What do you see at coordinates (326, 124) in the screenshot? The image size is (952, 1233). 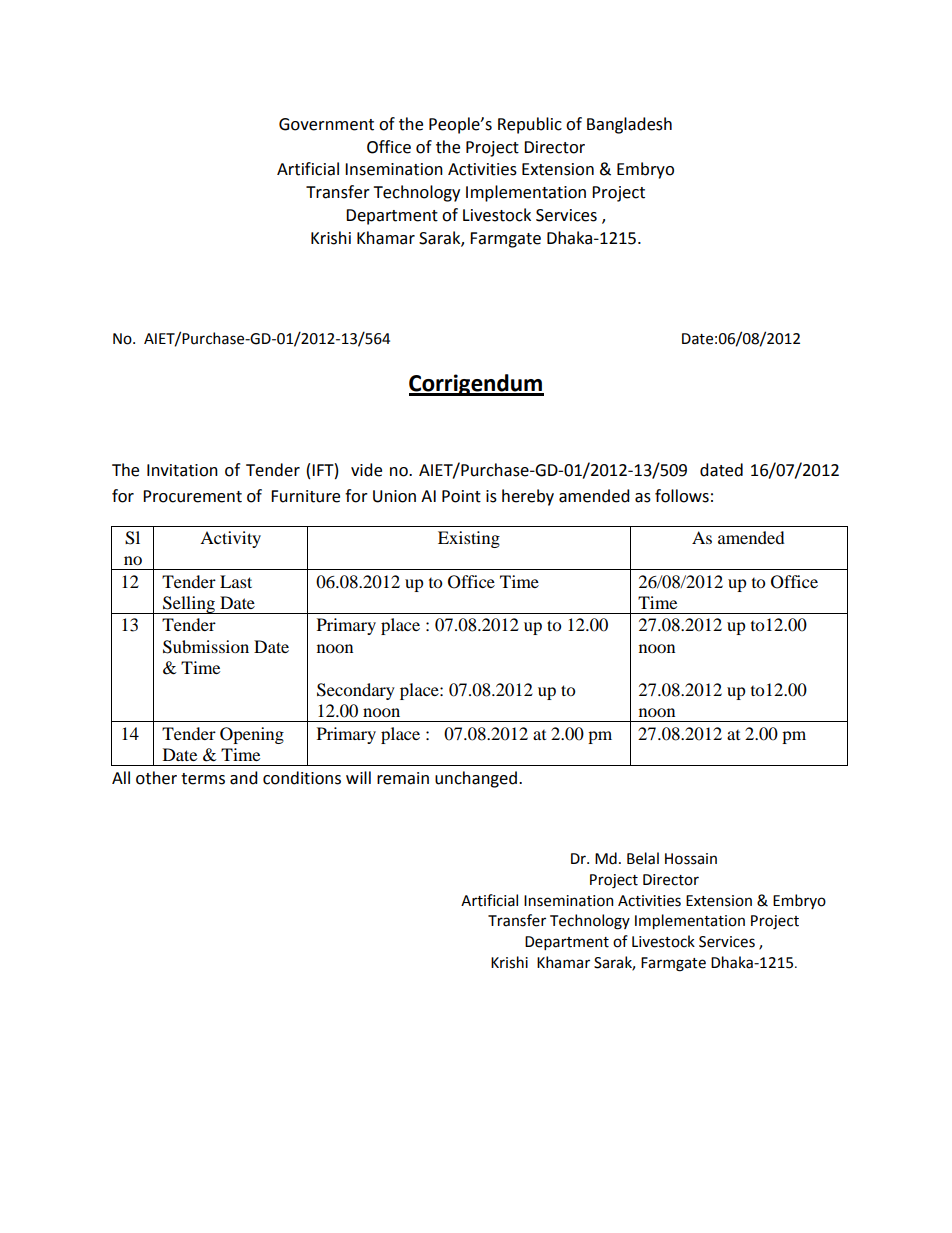 I see `Government` at bounding box center [326, 124].
